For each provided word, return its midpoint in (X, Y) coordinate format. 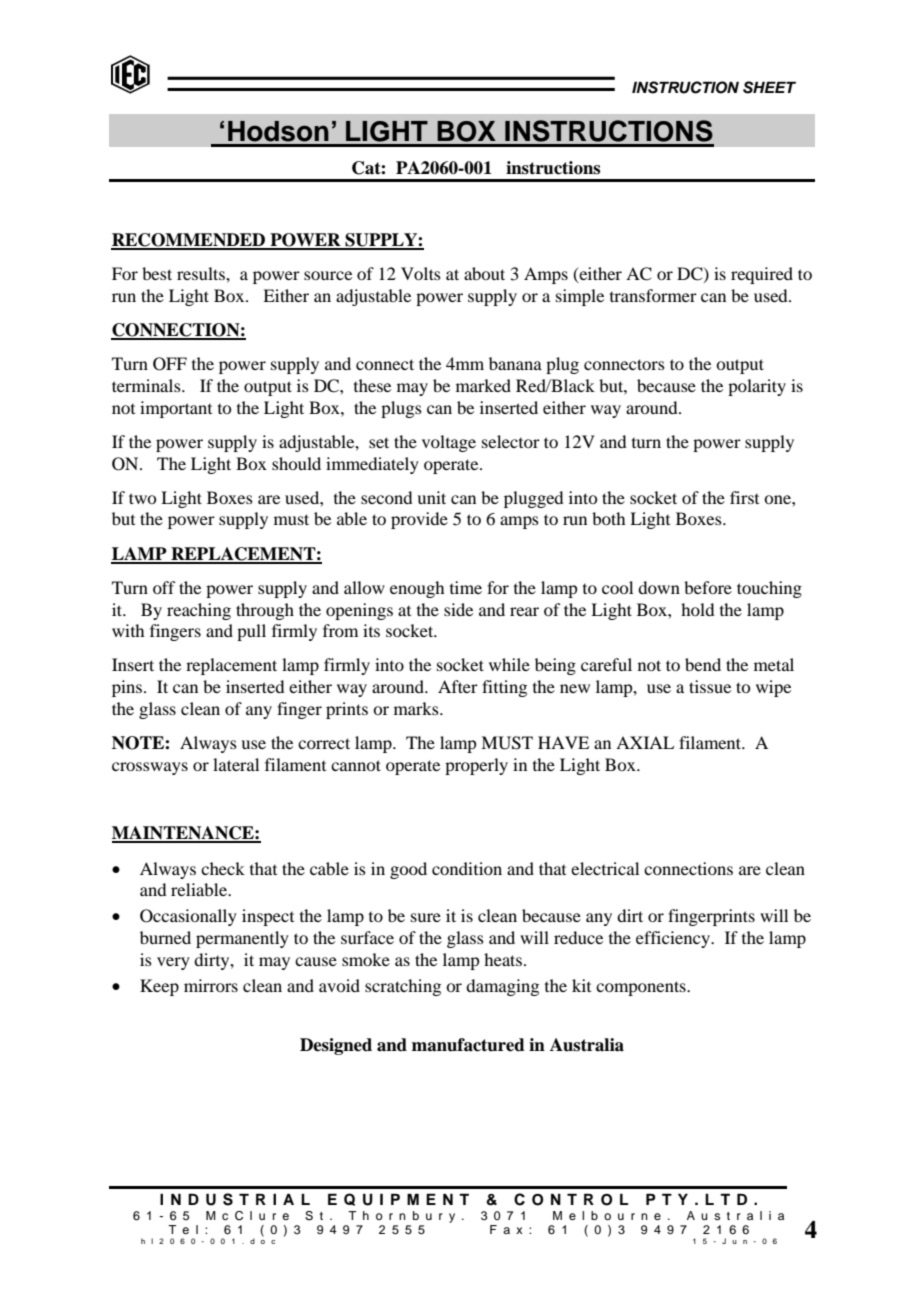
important (176, 409)
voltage (449, 443)
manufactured (468, 1045)
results (202, 273)
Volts (421, 273)
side (458, 609)
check (223, 868)
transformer (653, 295)
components (642, 988)
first (744, 497)
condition (467, 868)
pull (251, 632)
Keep (159, 987)
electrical (605, 868)
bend (703, 664)
